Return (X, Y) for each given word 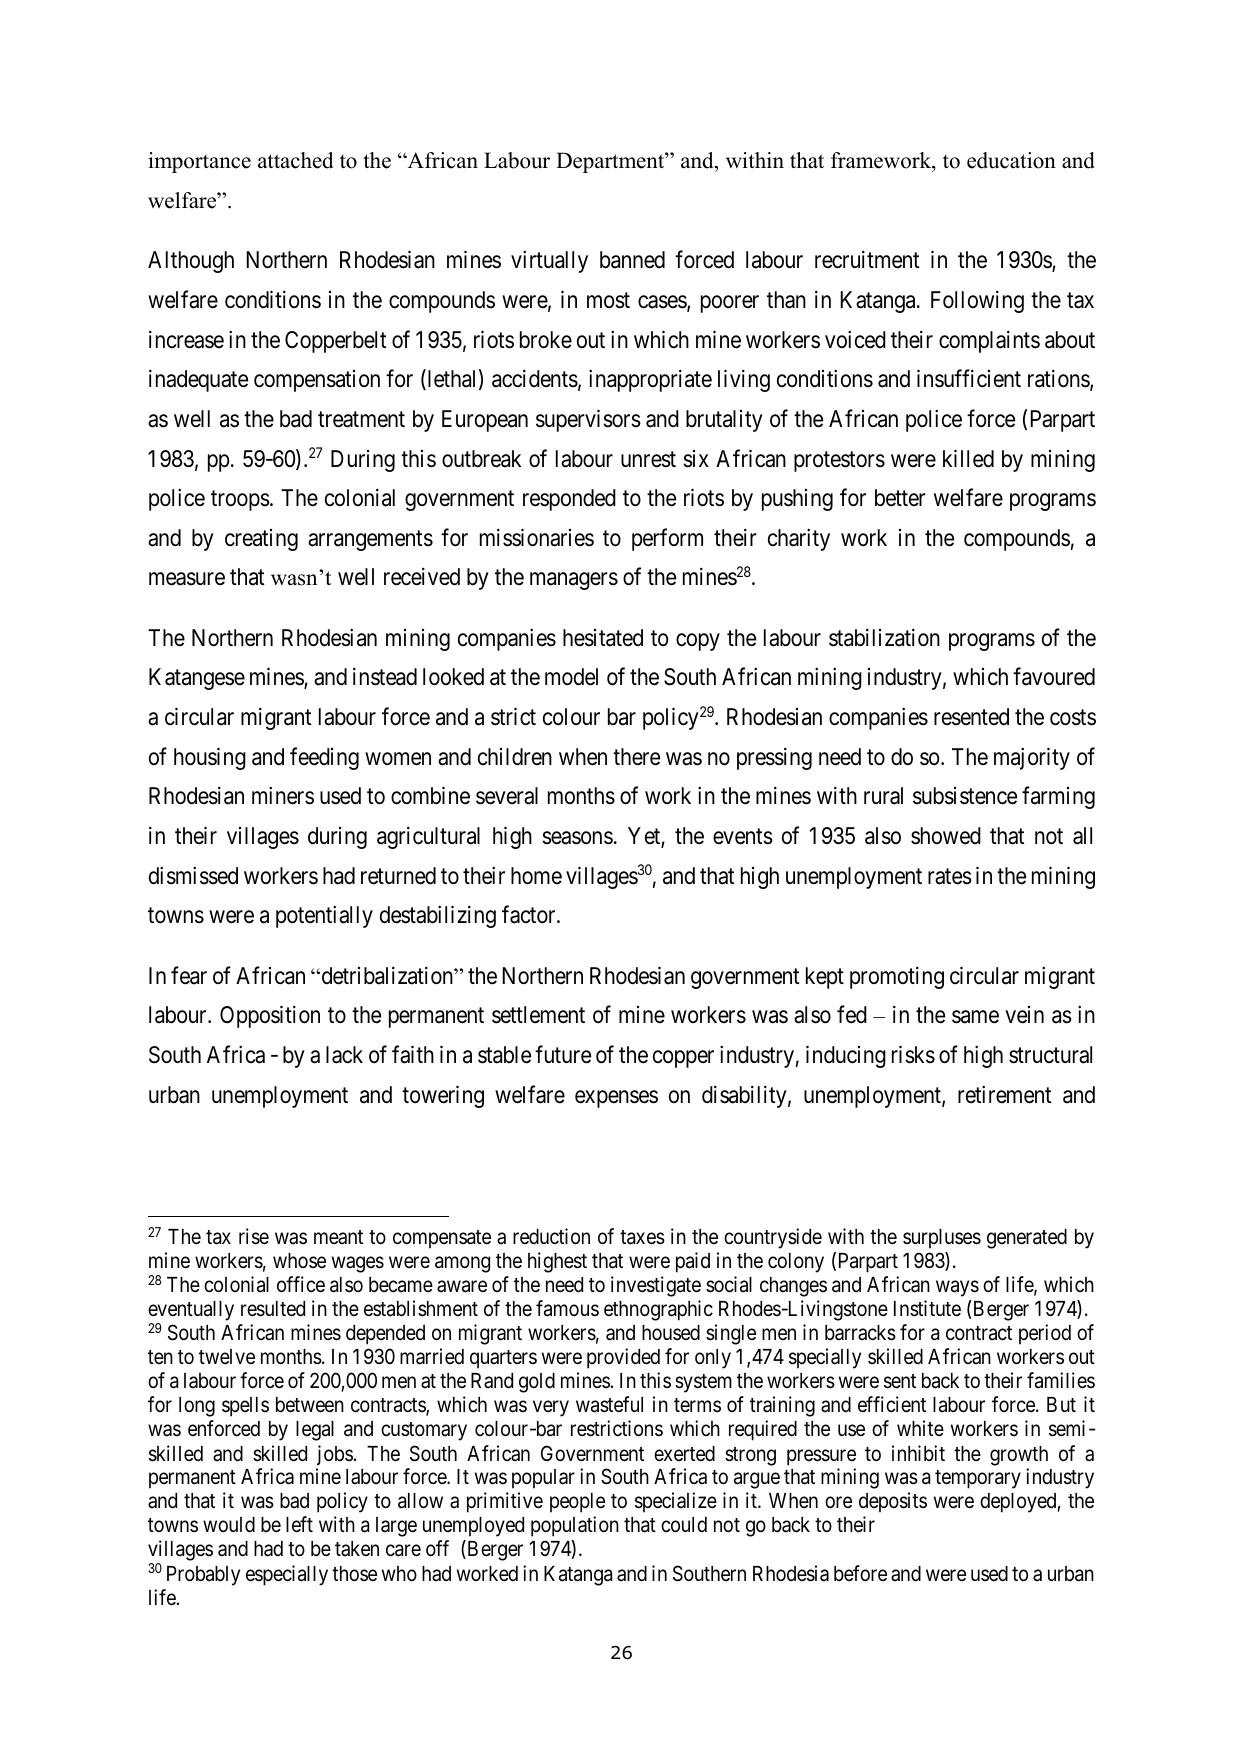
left (299, 1524)
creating (261, 540)
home (536, 876)
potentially (324, 917)
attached (295, 160)
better (900, 498)
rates (950, 876)
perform (667, 539)
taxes (642, 1237)
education (1011, 160)
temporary (978, 1479)
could (684, 1525)
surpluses (942, 1239)
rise (254, 1236)
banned (632, 260)
